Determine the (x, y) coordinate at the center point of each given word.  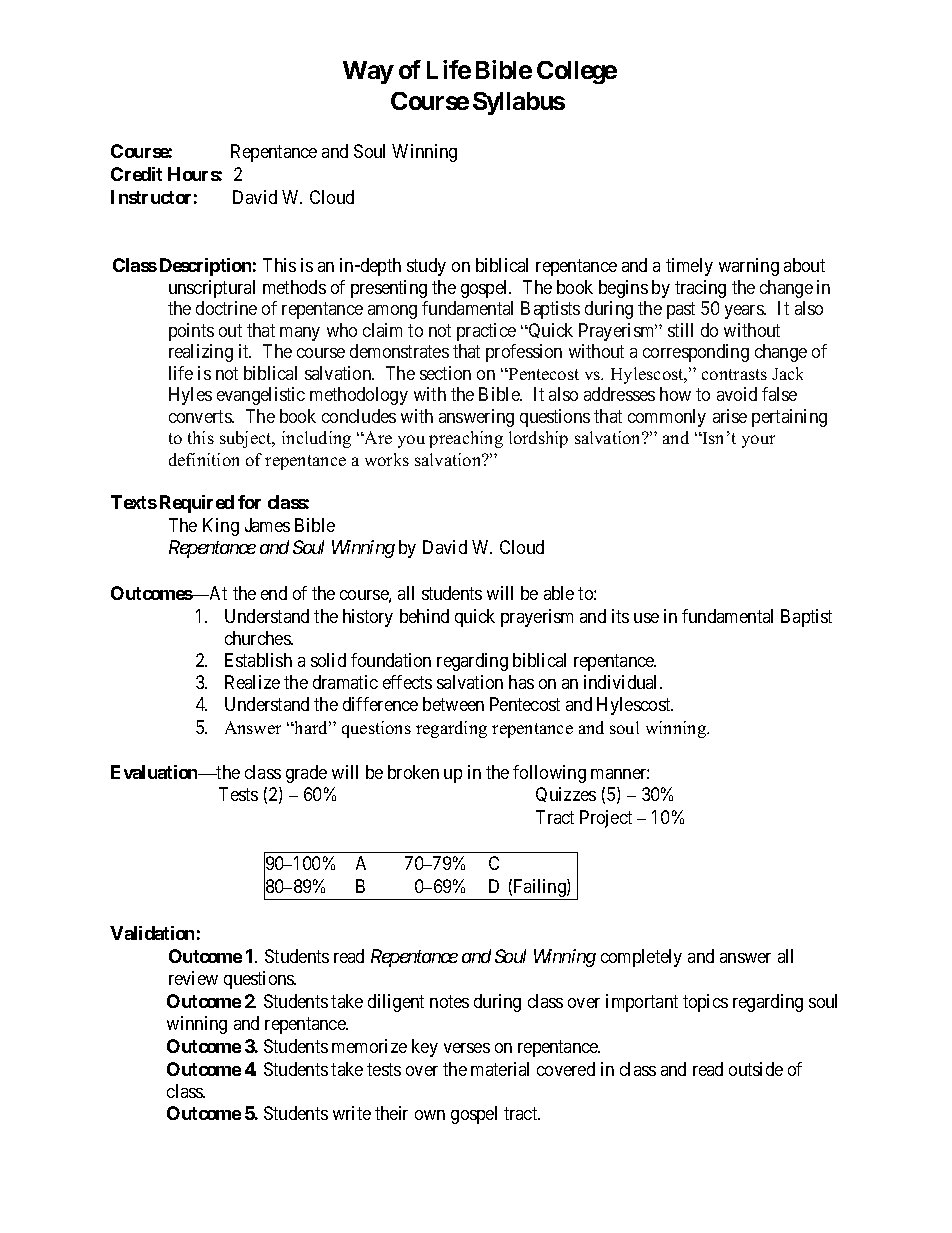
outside (756, 1069)
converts (201, 416)
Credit (136, 174)
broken (413, 772)
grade (306, 774)
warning (749, 267)
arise (730, 416)
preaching (466, 439)
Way (368, 72)
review (193, 978)
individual (622, 682)
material (500, 1069)
